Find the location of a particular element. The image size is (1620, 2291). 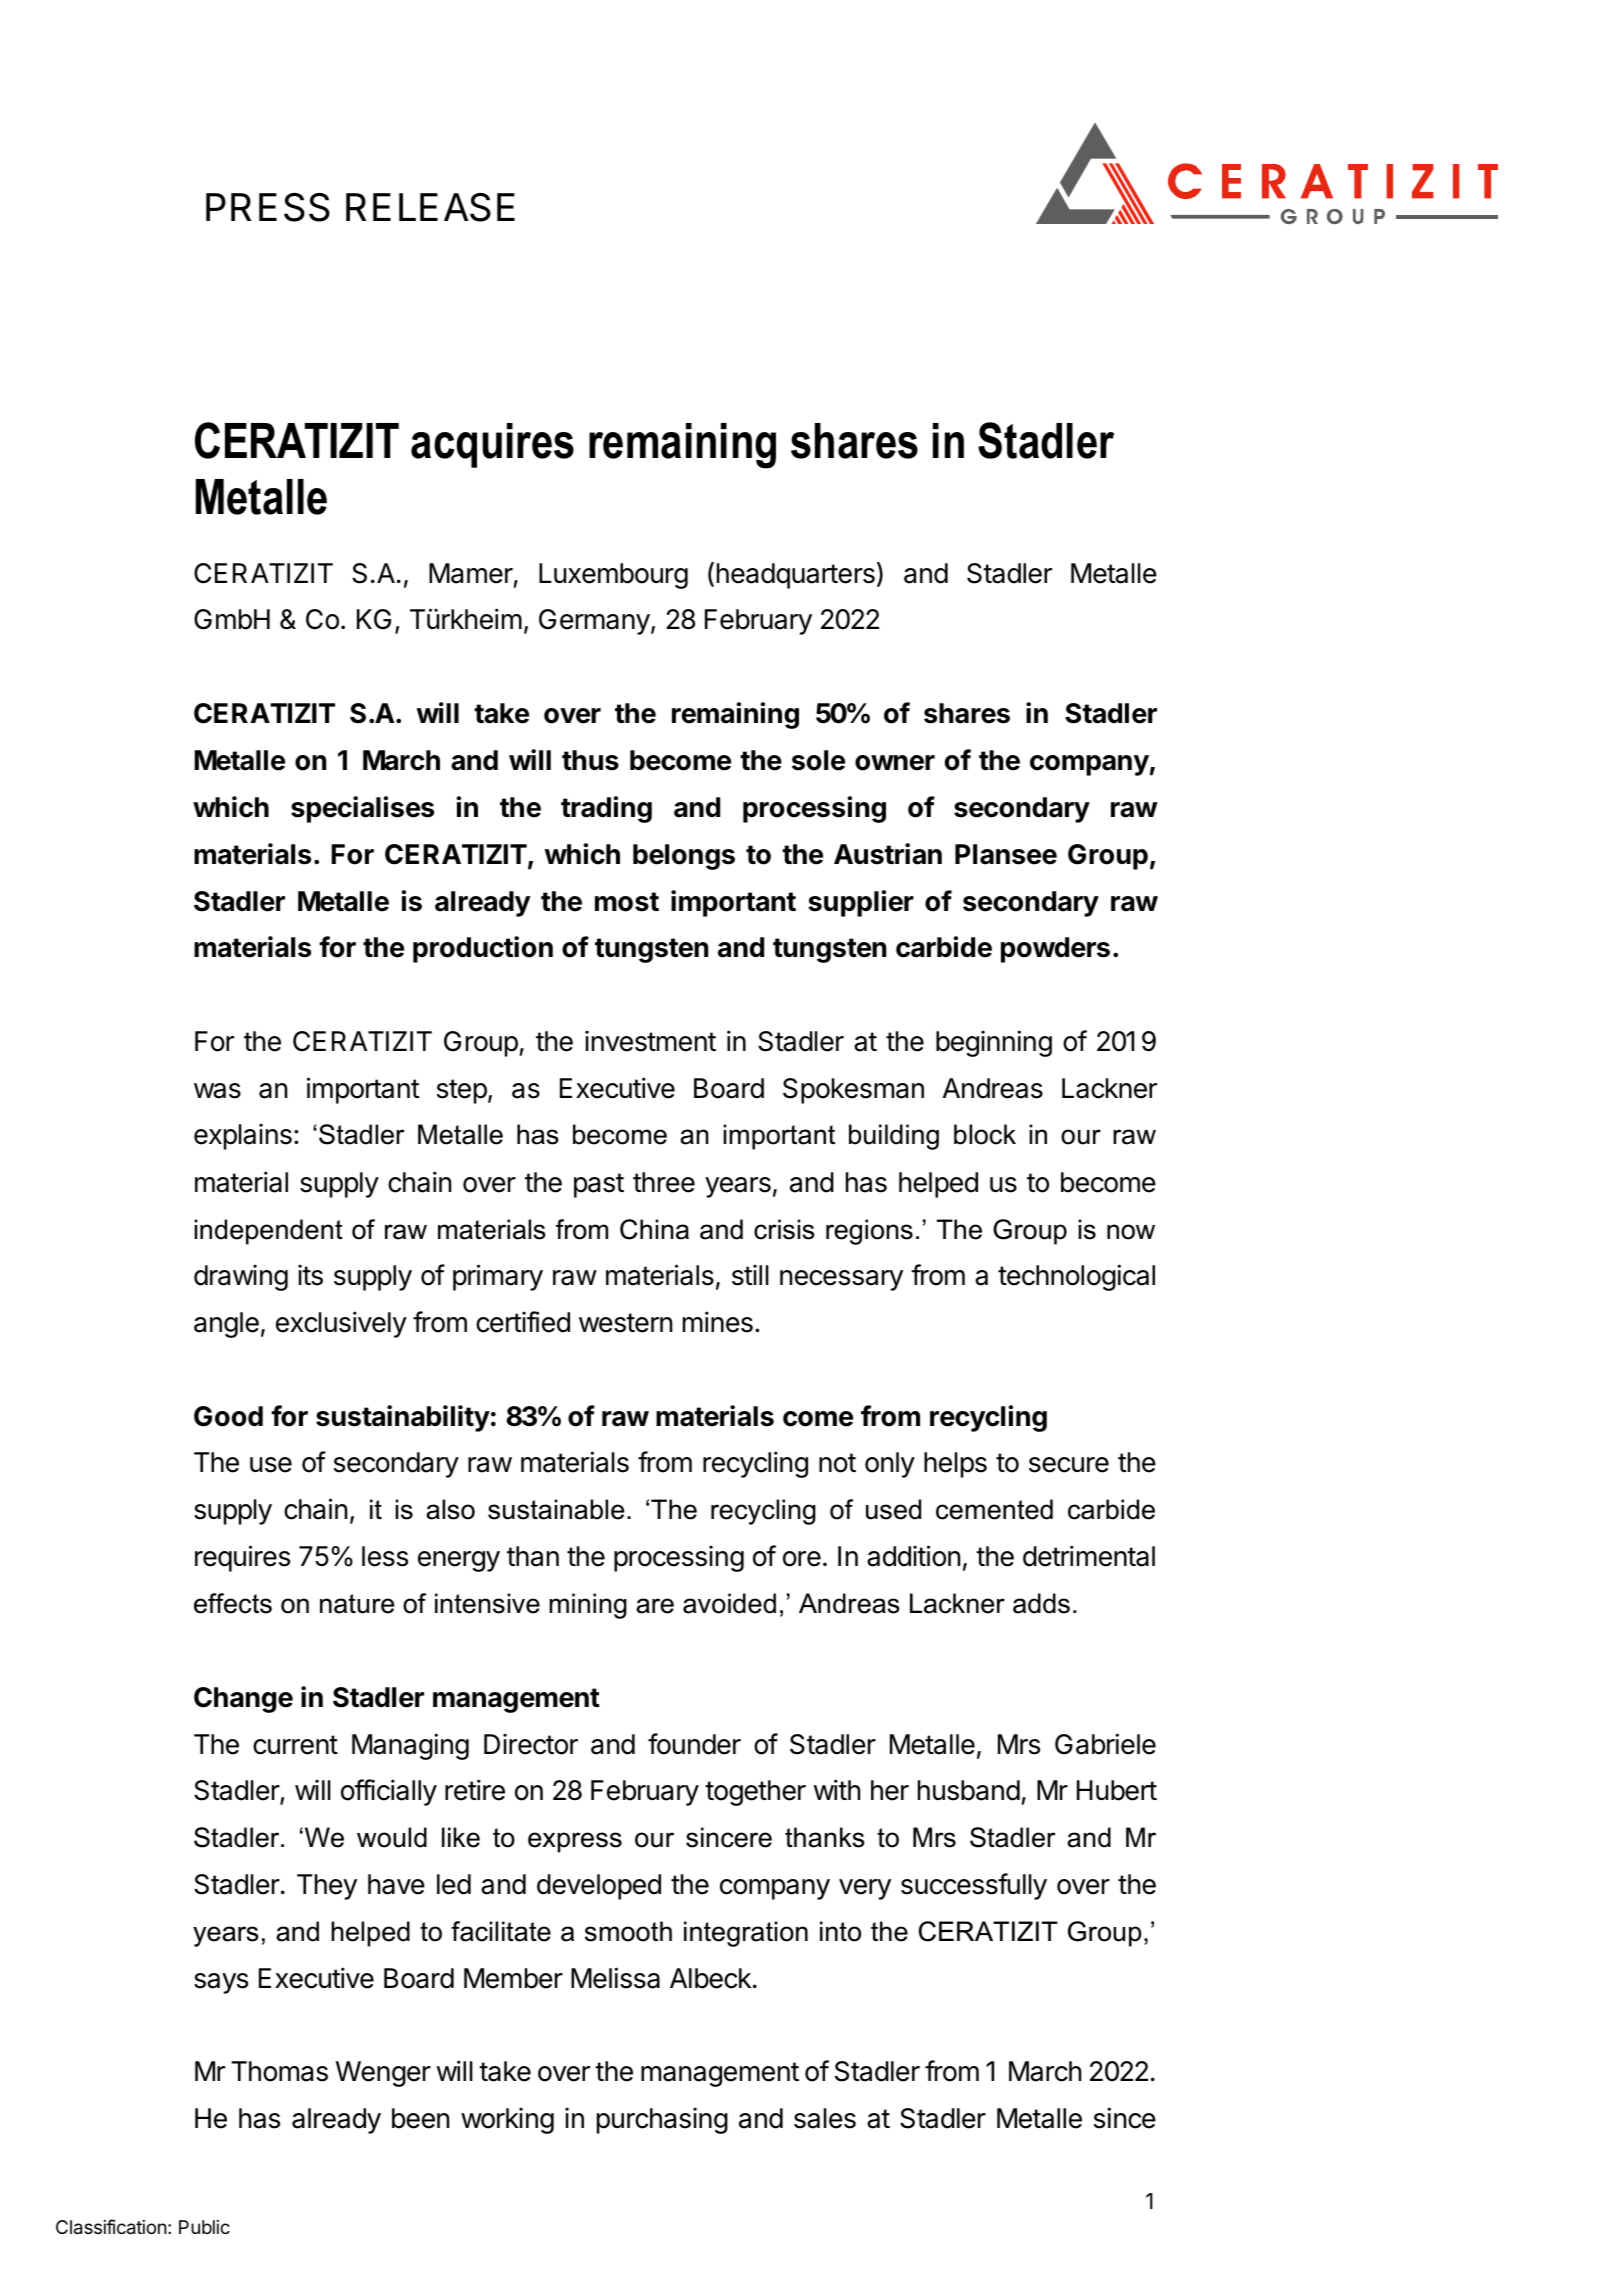

independent is located at coordinates (268, 1232).
